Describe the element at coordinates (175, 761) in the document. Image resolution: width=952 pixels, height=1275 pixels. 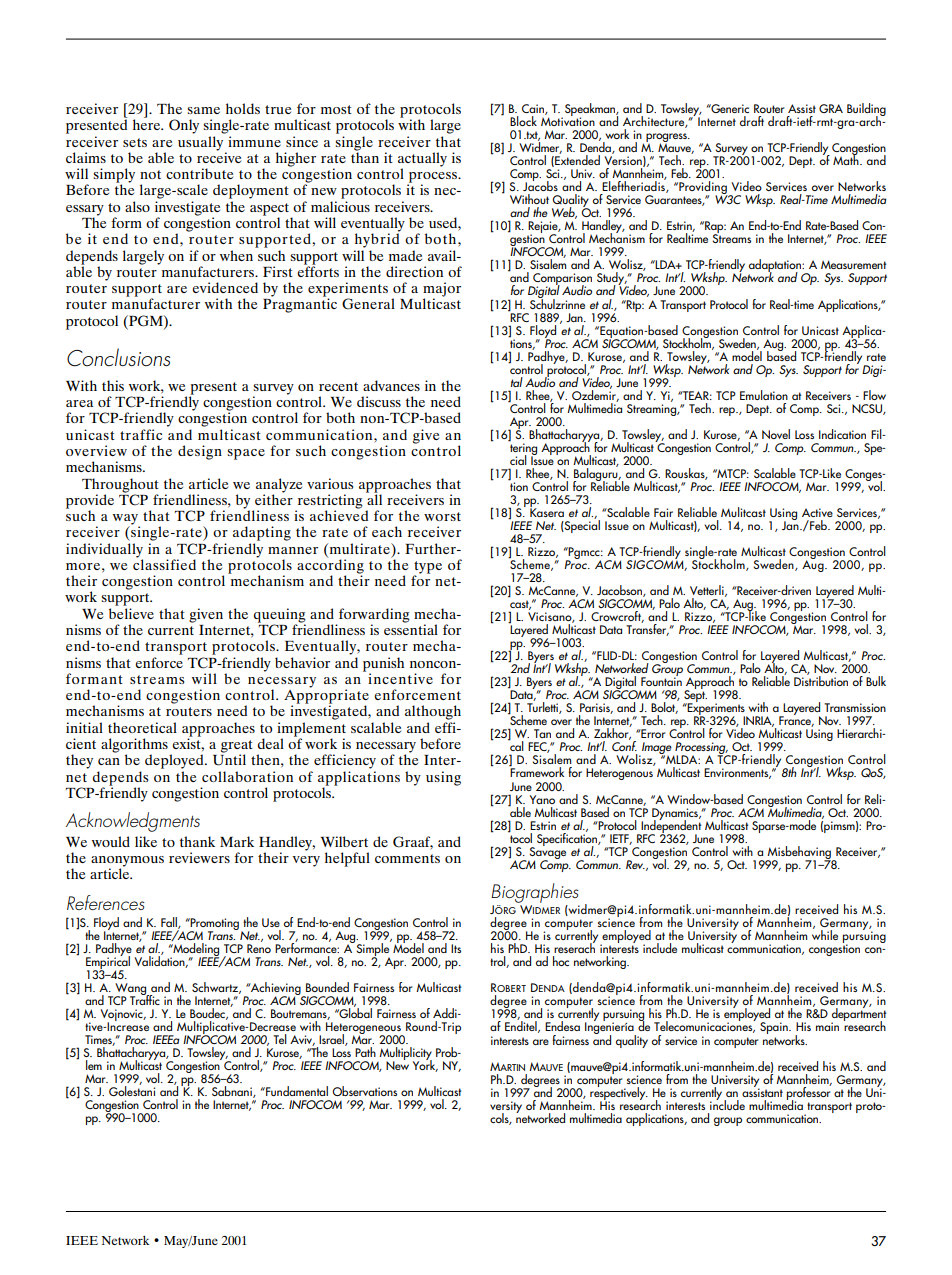
I see `deployed` at that location.
